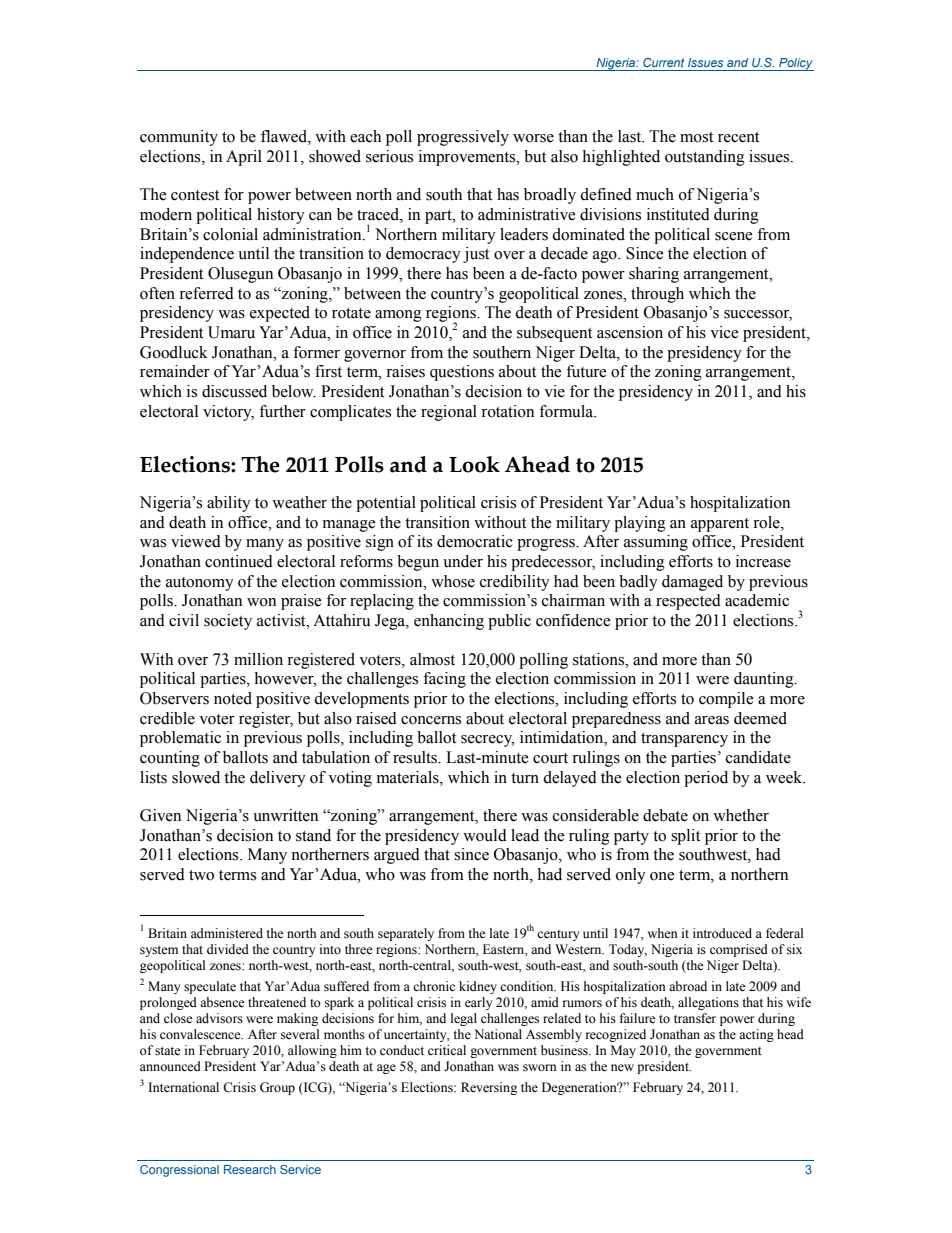 The image size is (952, 1233). I want to click on improvements, so click(468, 158).
